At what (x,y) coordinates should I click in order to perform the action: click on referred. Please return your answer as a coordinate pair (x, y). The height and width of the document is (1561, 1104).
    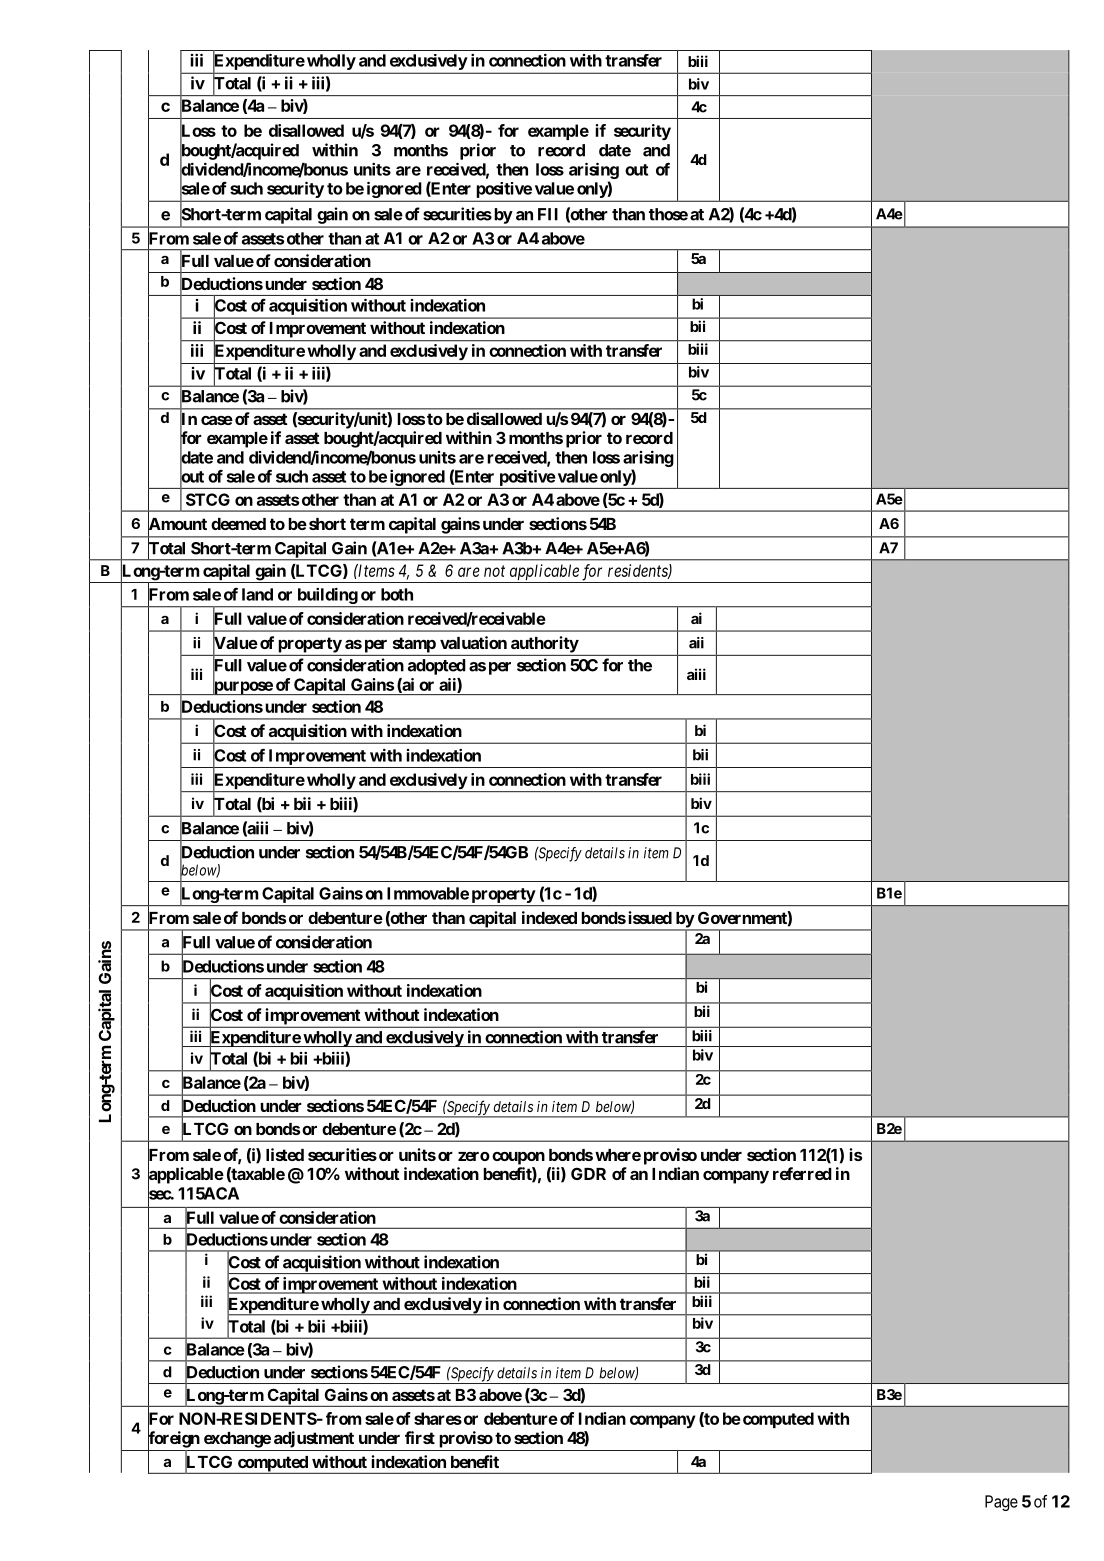
    Looking at the image, I should click on (802, 1173).
